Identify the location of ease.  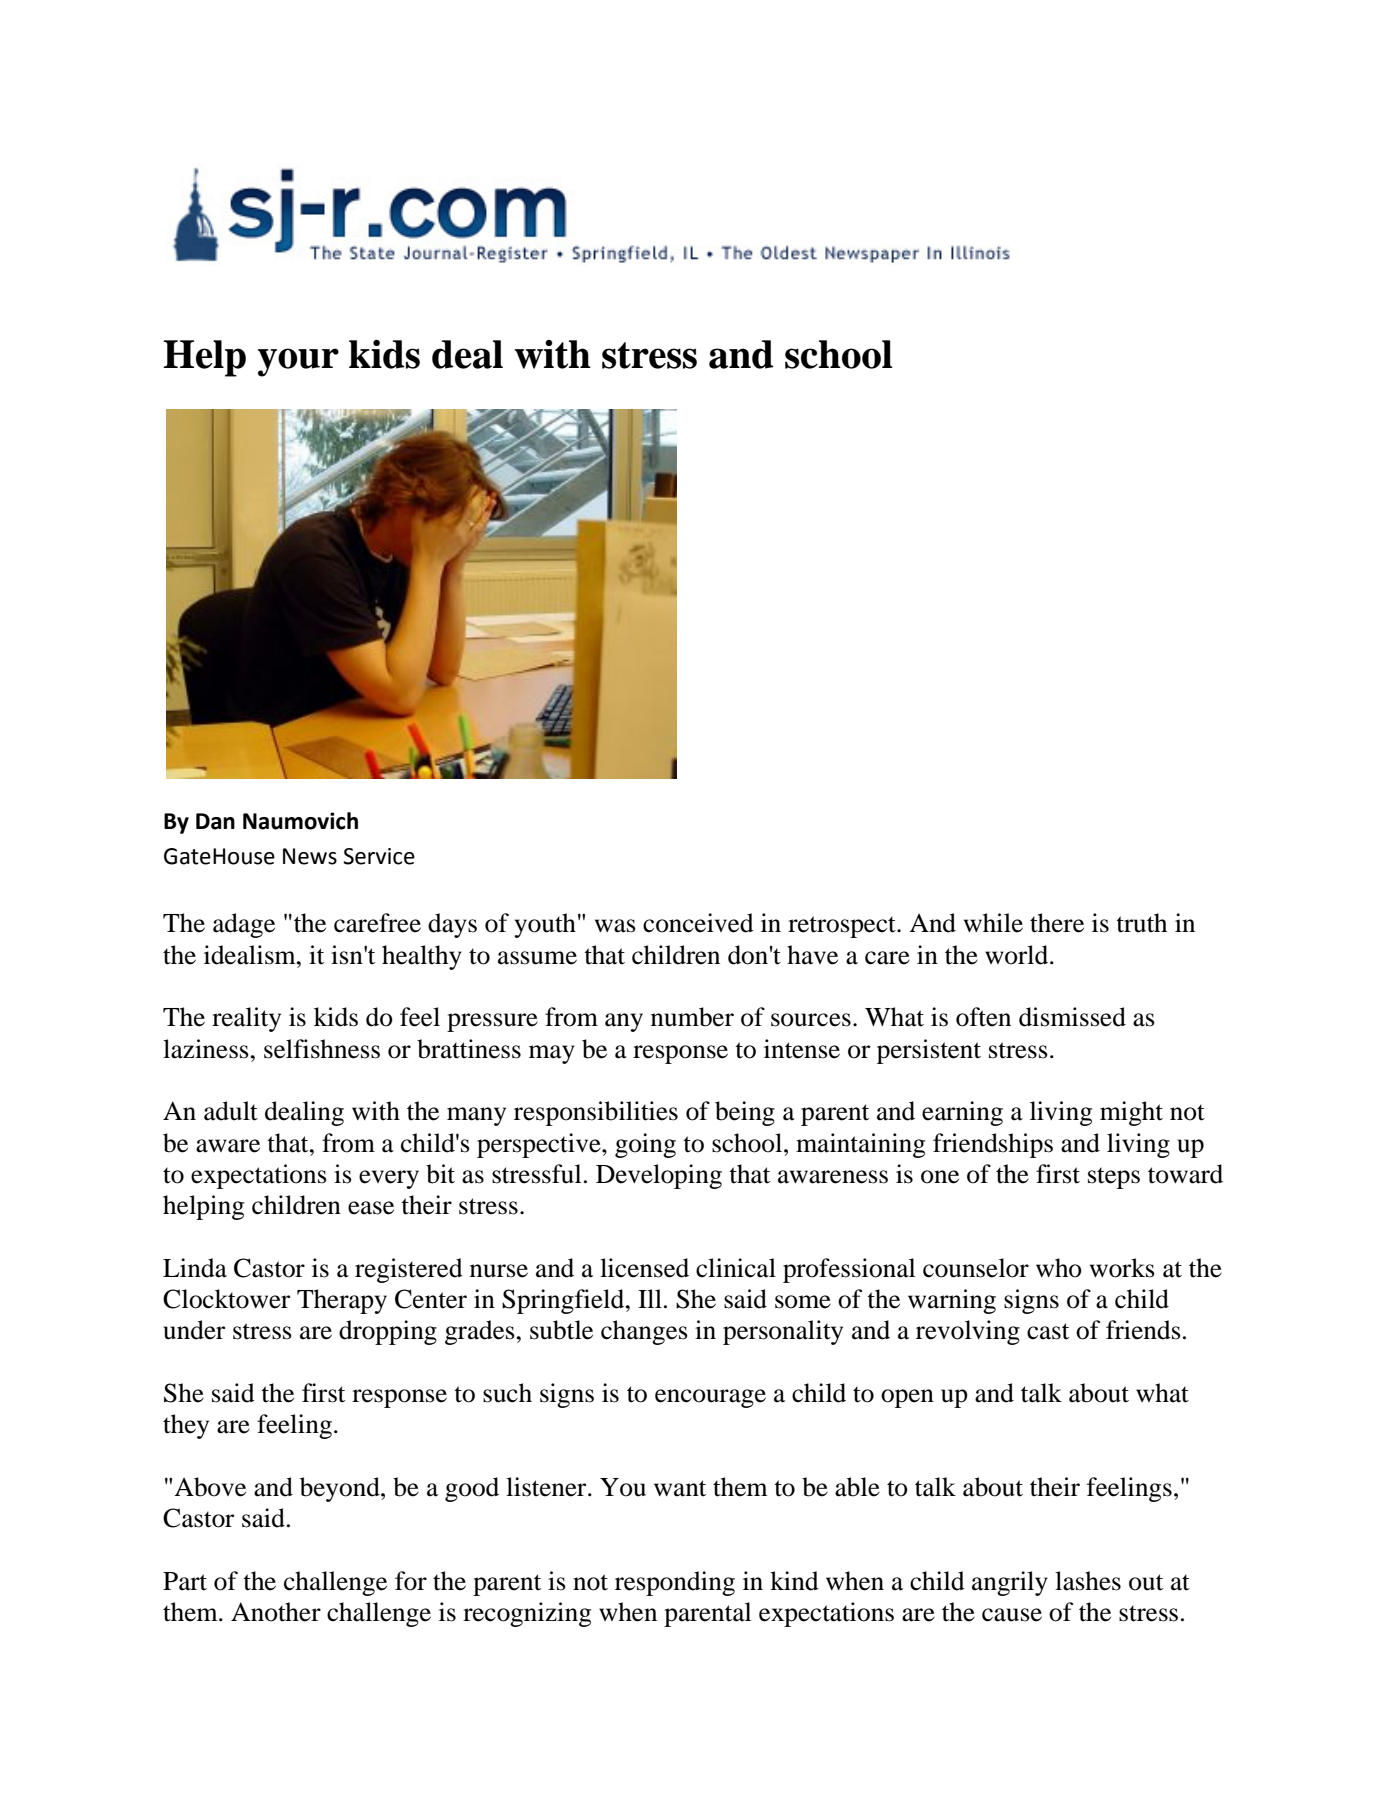
(371, 1208).
